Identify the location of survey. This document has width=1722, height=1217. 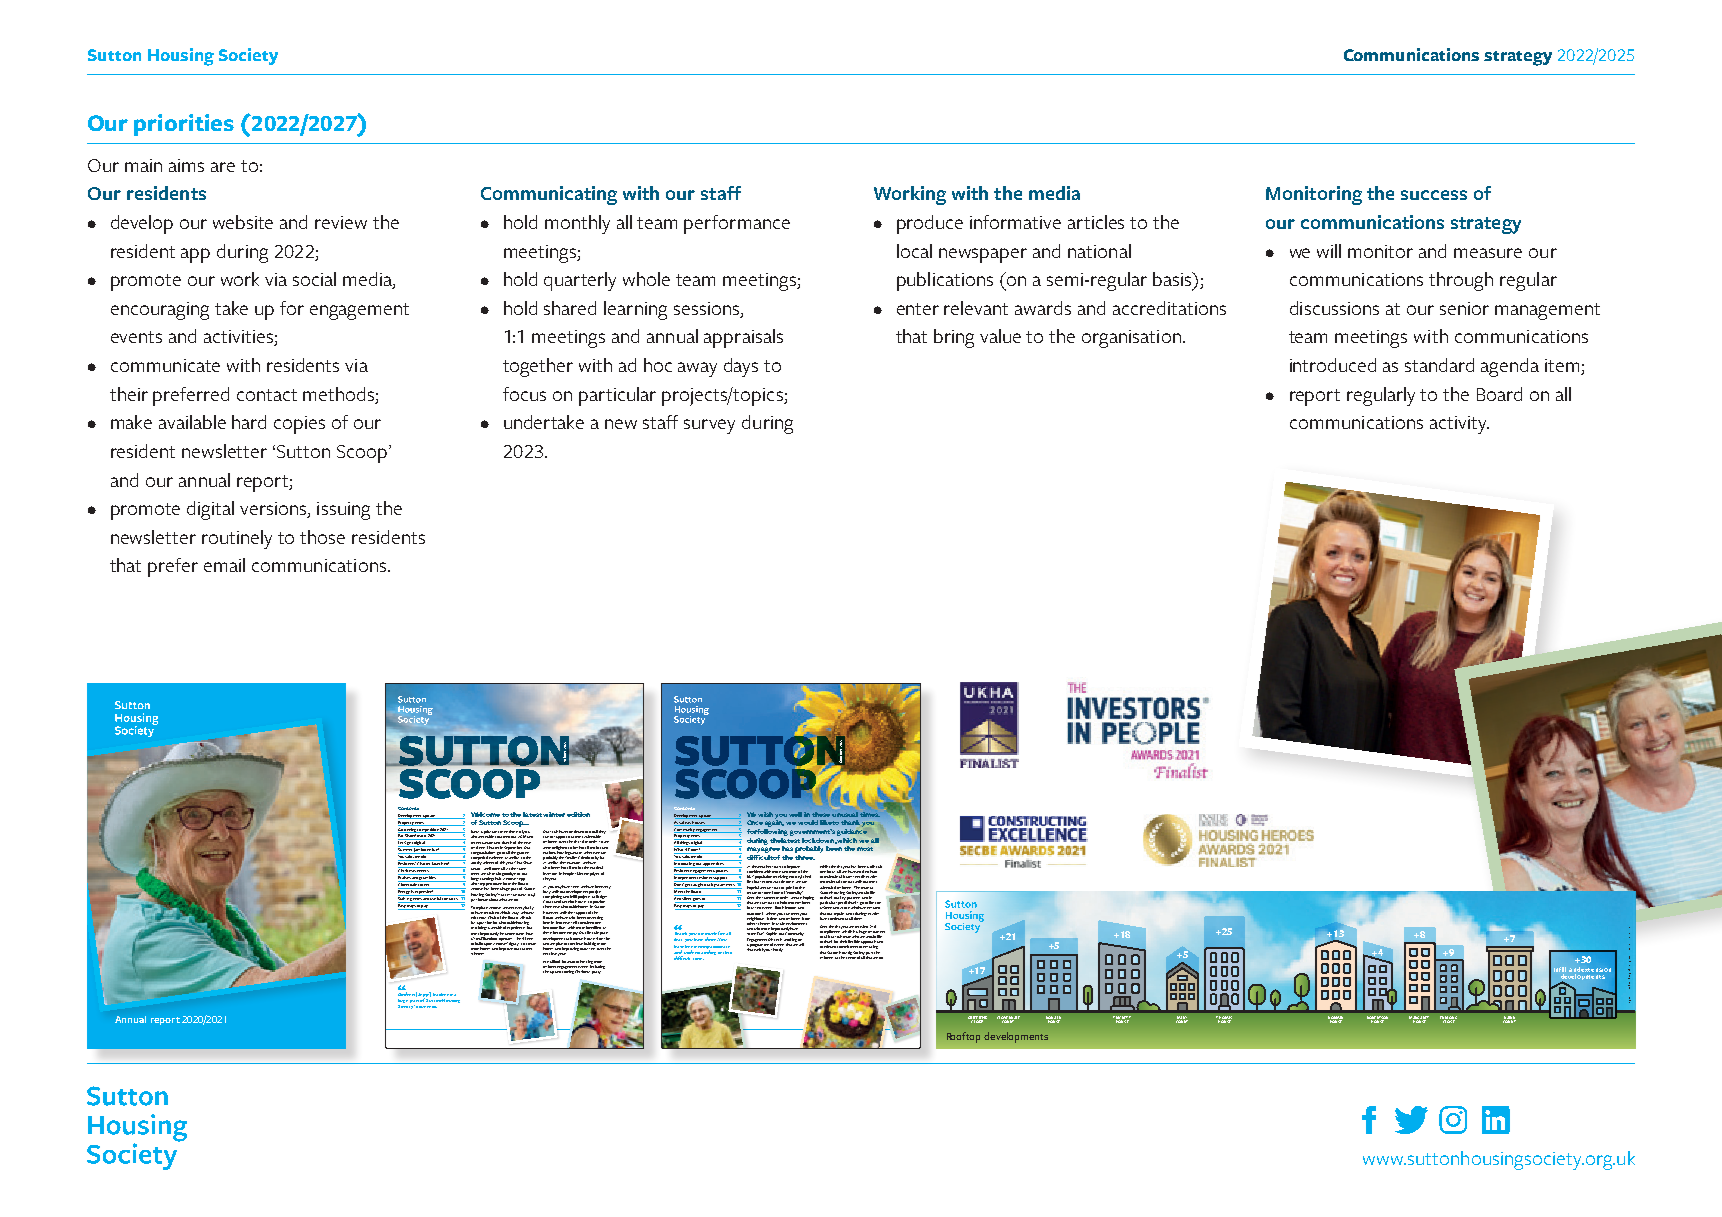
(709, 426).
